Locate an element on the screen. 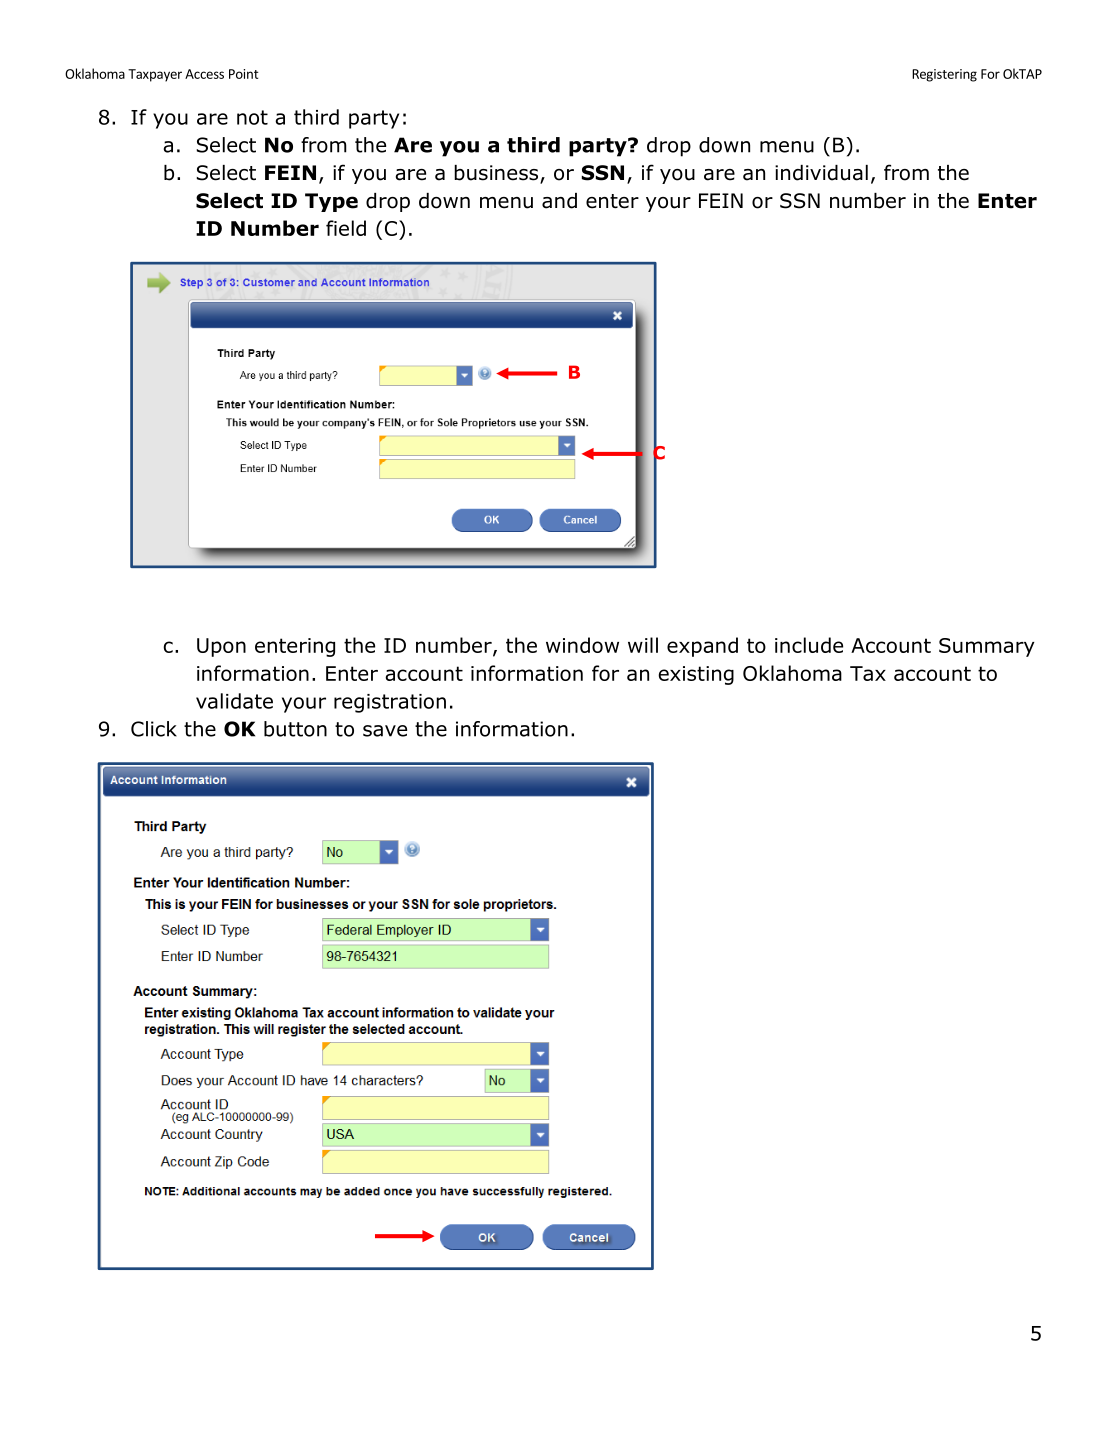 The image size is (1107, 1432). Registering is located at coordinates (944, 75).
